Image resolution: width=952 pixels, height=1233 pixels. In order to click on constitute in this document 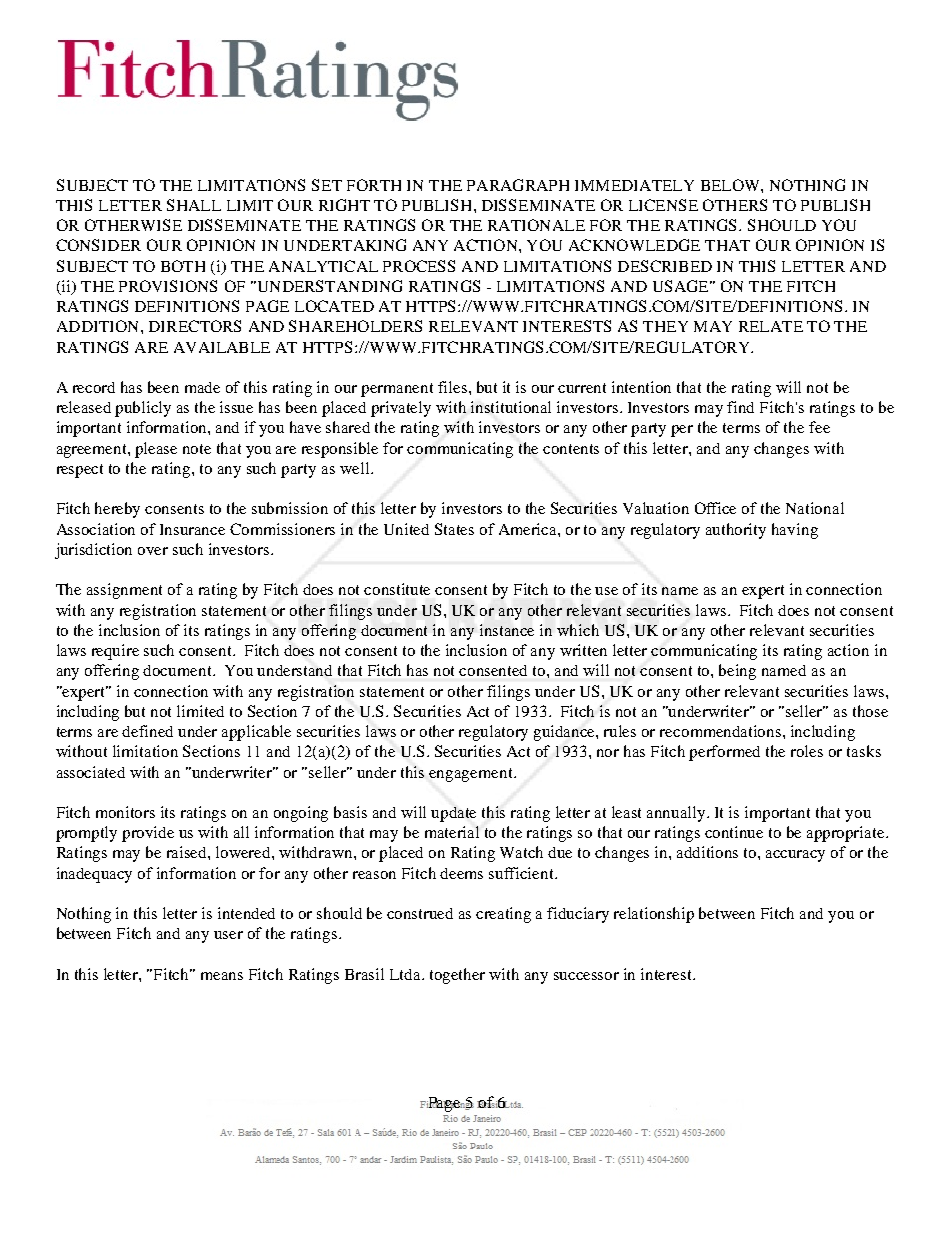, I will do `click(397, 589)`.
